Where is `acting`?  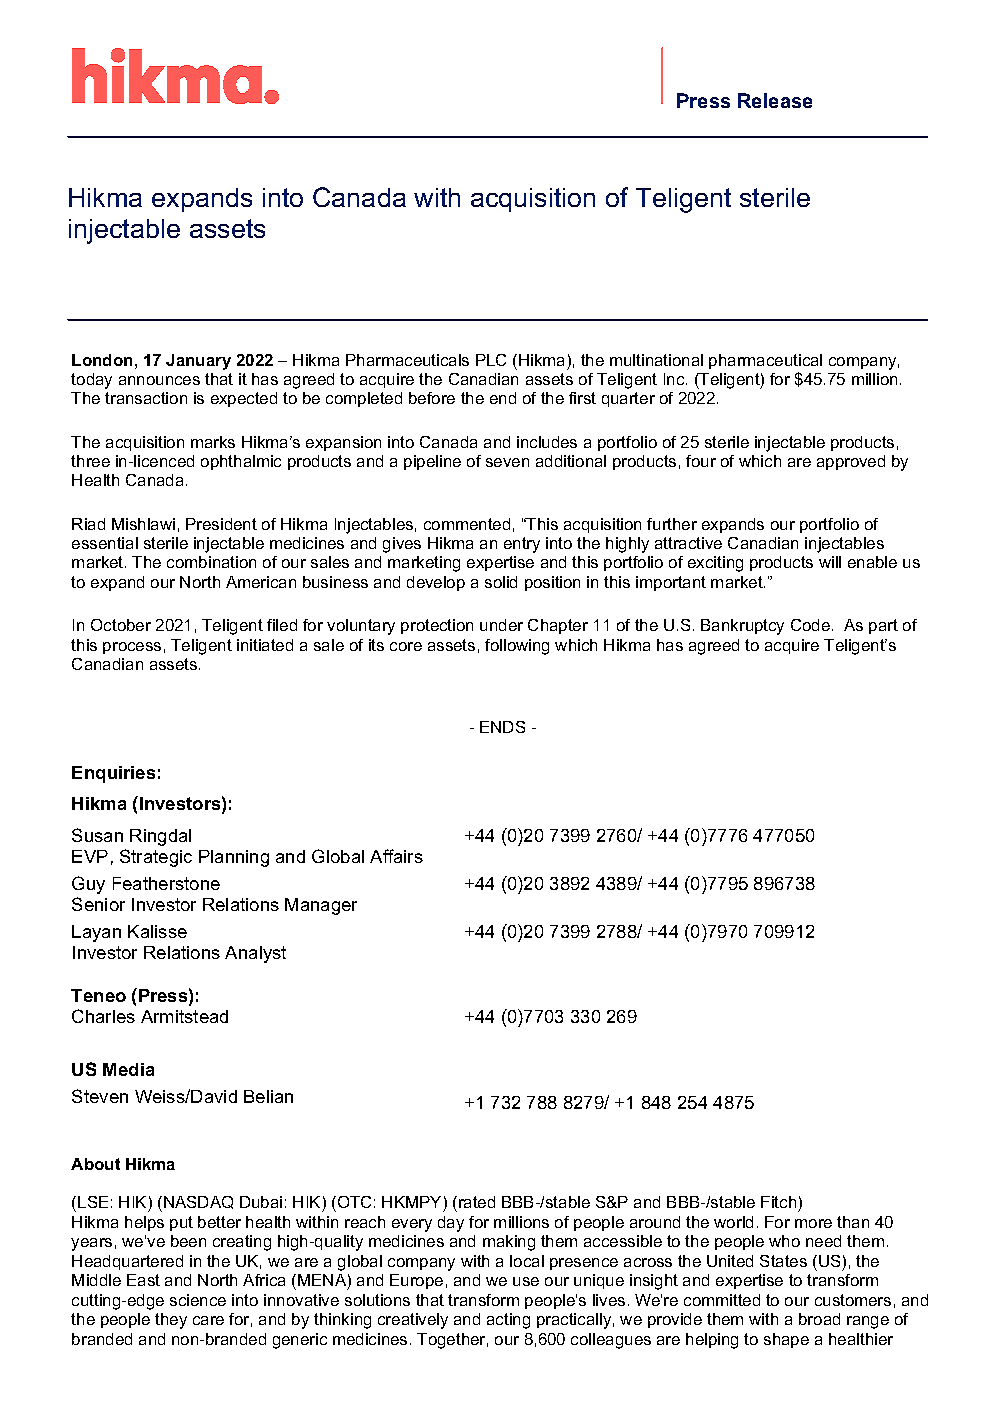
acting is located at coordinates (508, 1321).
